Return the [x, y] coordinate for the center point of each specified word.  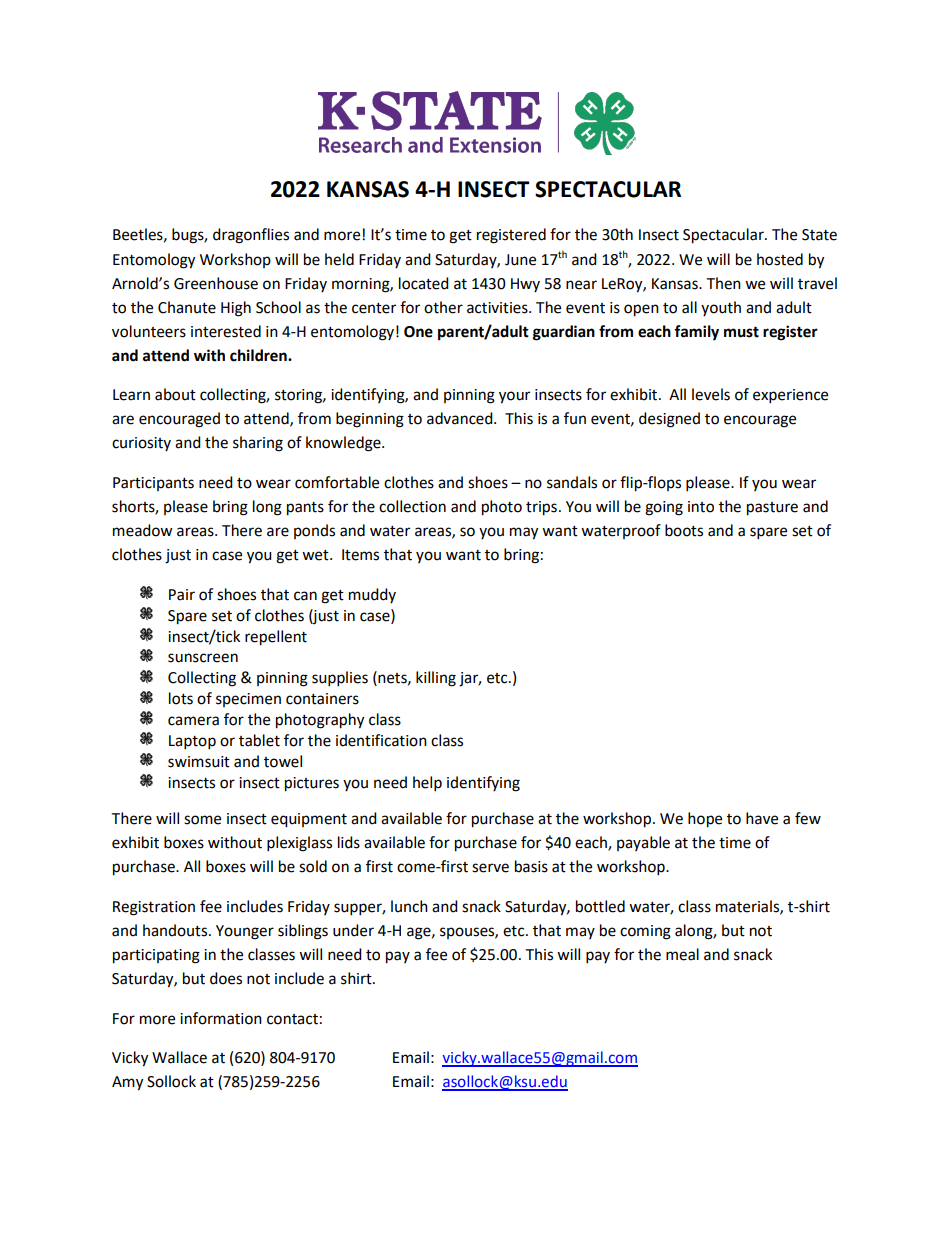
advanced [461, 418]
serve [490, 868]
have [762, 818]
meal [682, 954]
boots [684, 530]
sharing [258, 444]
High [236, 309]
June [520, 260]
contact [292, 1019]
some [202, 820]
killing [436, 679]
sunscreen [203, 658]
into [701, 507]
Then [723, 283]
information [221, 1018]
